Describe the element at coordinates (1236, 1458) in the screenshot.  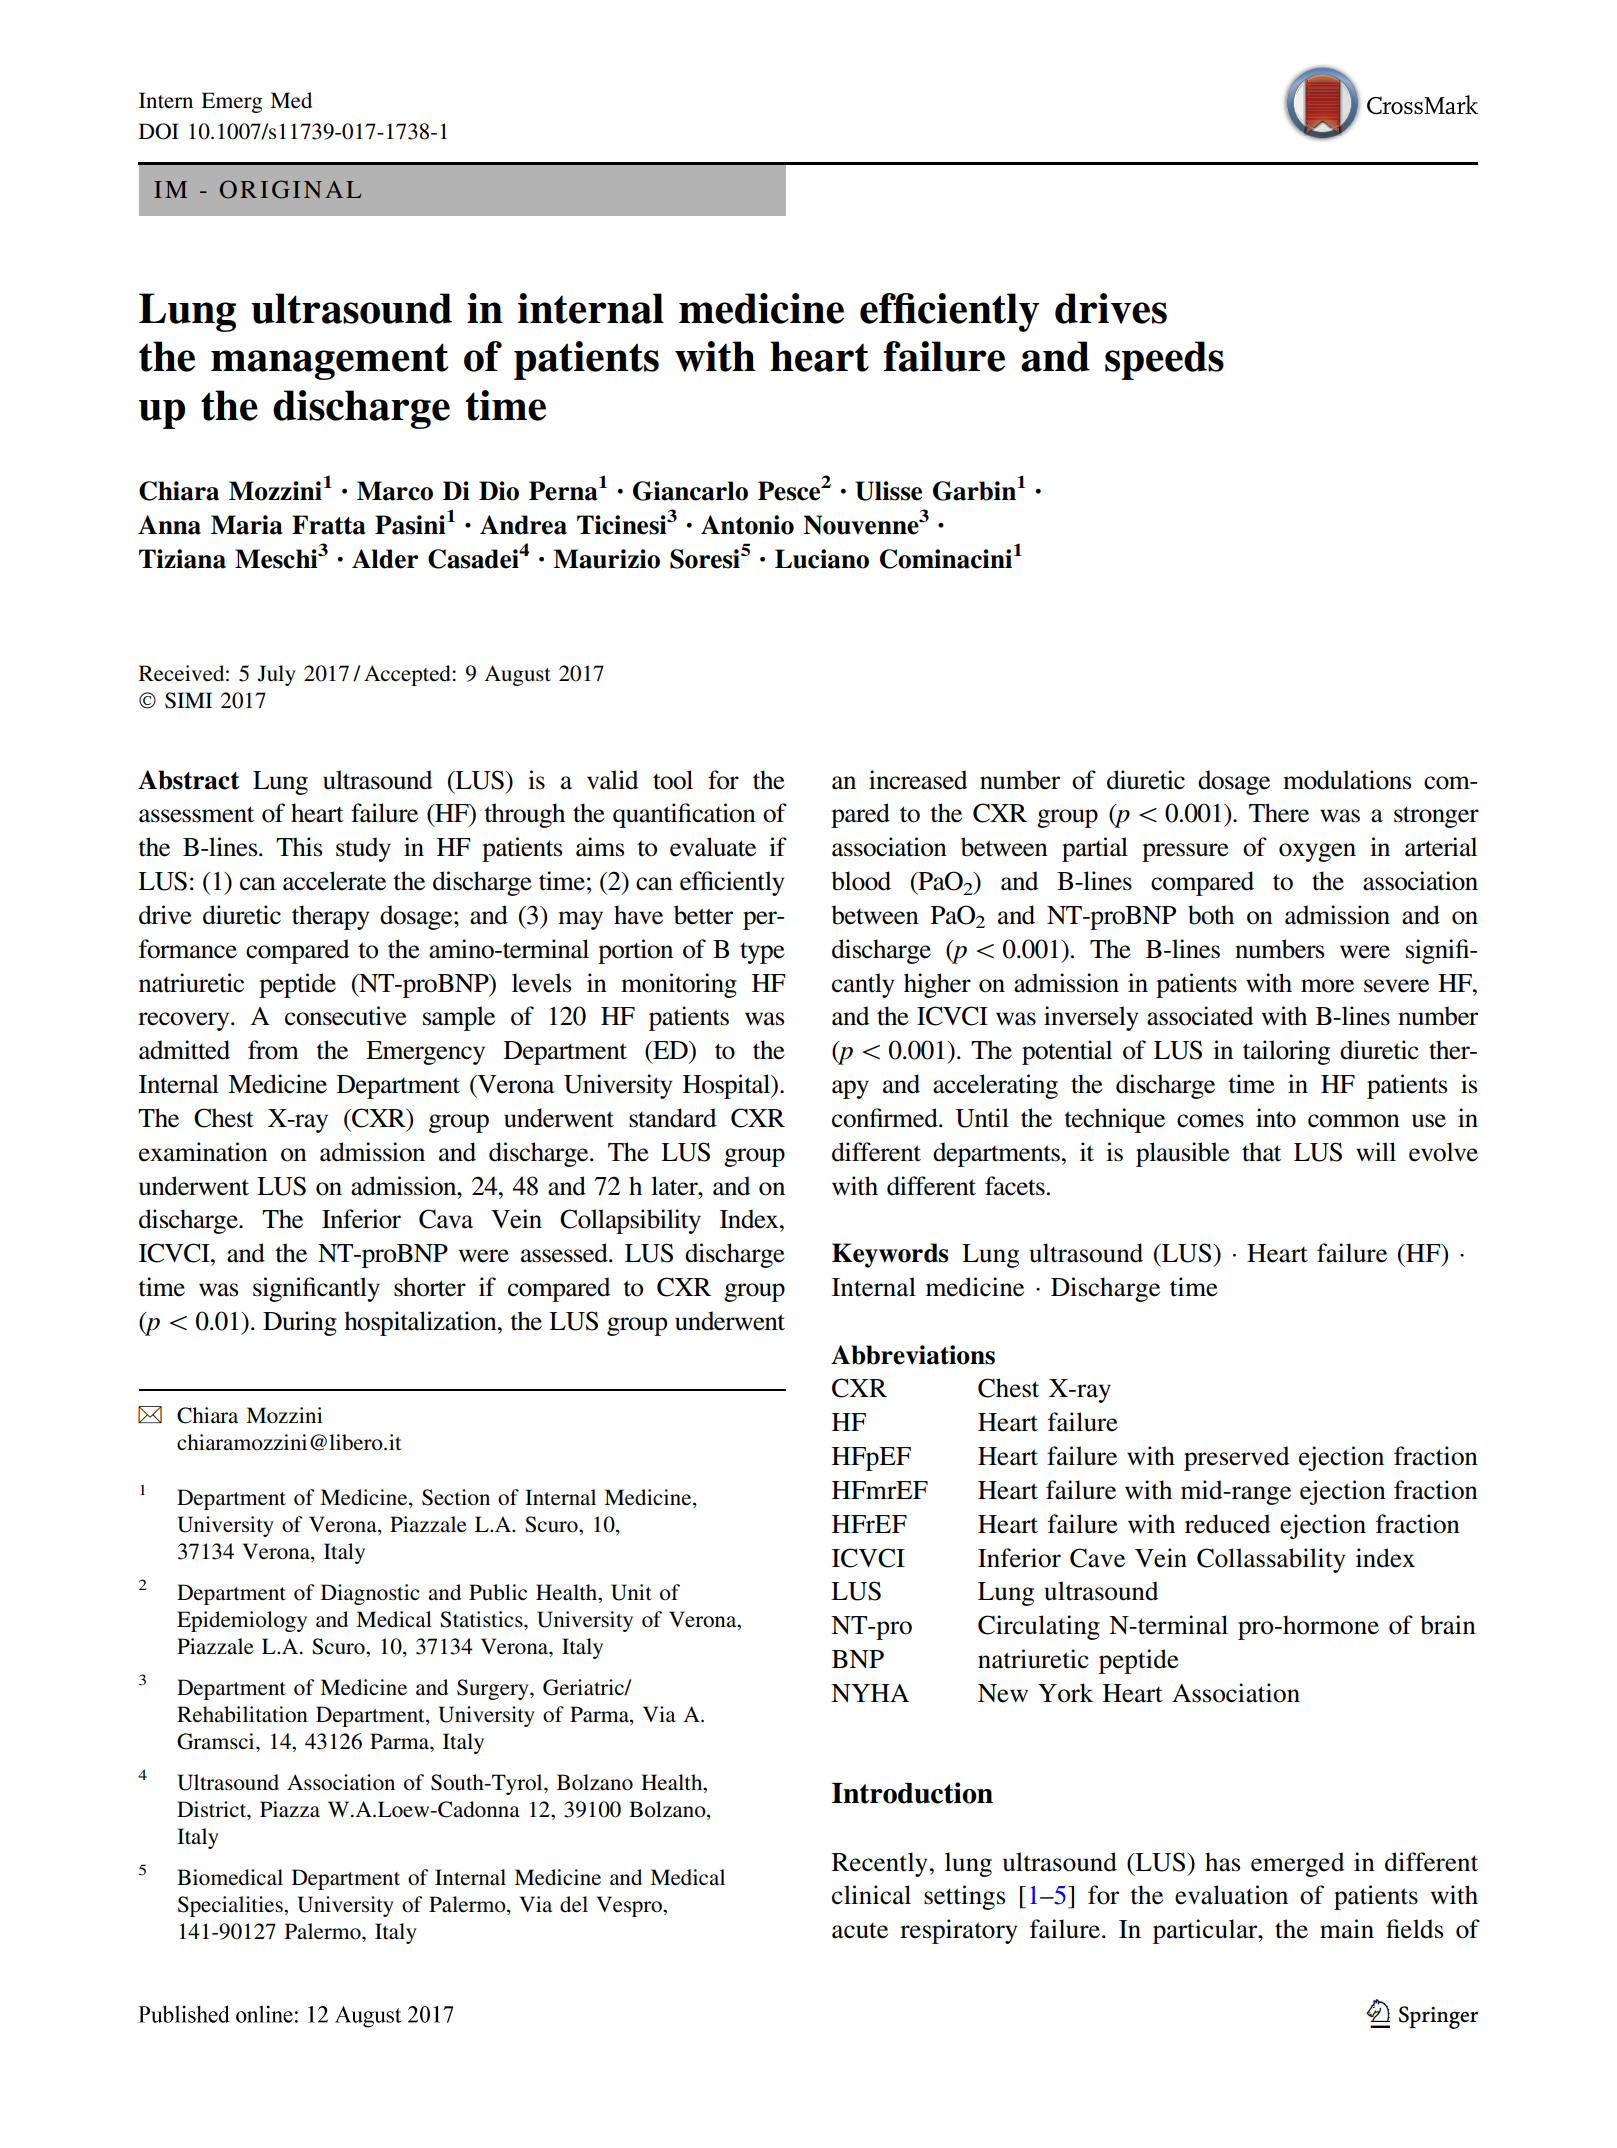
I see `preserved` at that location.
